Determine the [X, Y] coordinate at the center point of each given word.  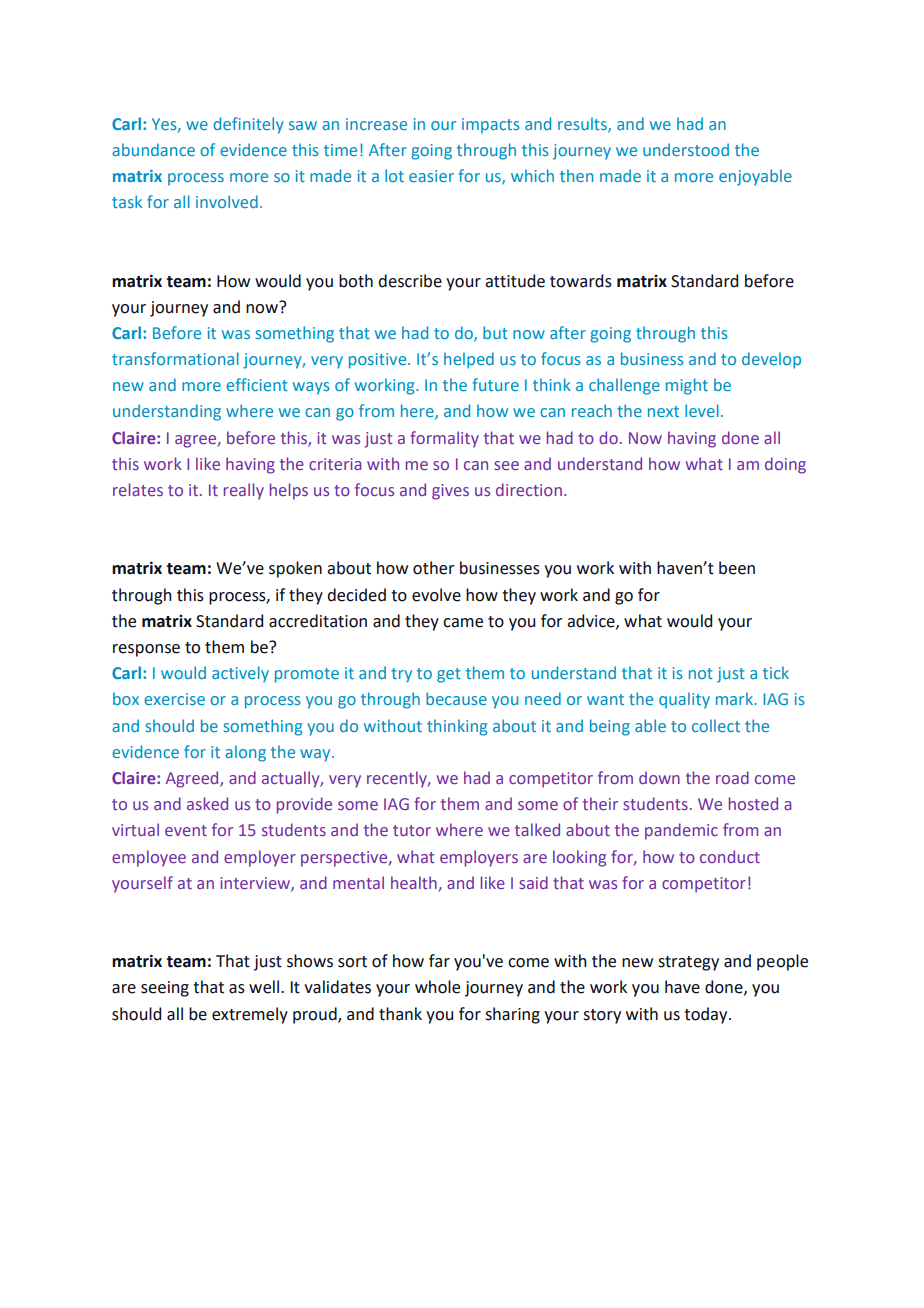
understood [686, 149]
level [702, 410]
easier [431, 176]
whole [437, 987]
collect [716, 725]
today [707, 1015]
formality [444, 439]
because [456, 698]
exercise [174, 699]
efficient [257, 384]
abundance [153, 149]
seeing [165, 989]
